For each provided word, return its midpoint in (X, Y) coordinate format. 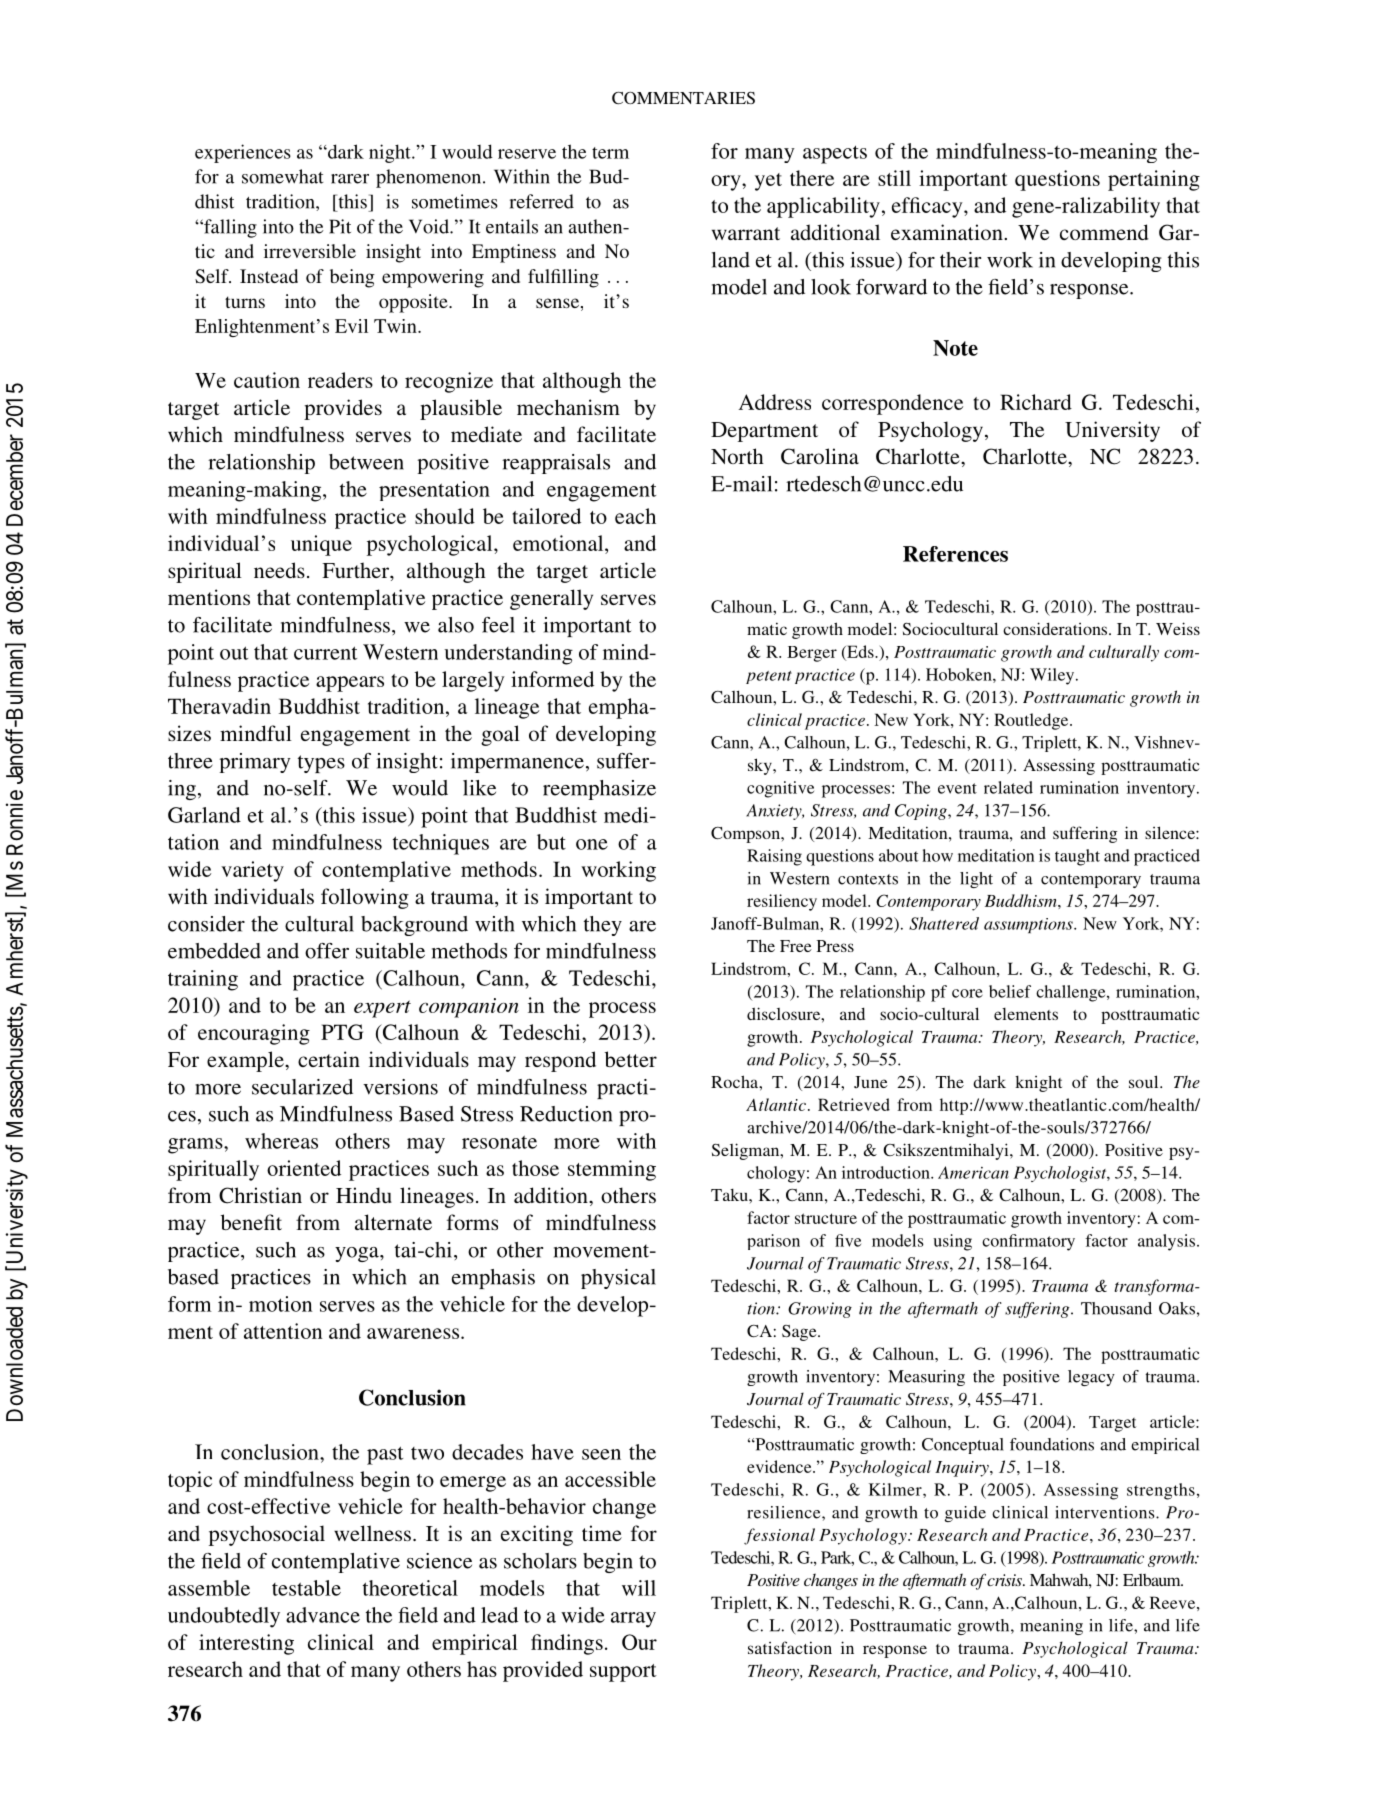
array (633, 1620)
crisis (1005, 1580)
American (973, 1172)
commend (1104, 232)
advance (323, 1615)
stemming (612, 1170)
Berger (812, 654)
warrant (746, 233)
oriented (304, 1168)
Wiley (1053, 676)
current (325, 653)
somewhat (282, 176)
